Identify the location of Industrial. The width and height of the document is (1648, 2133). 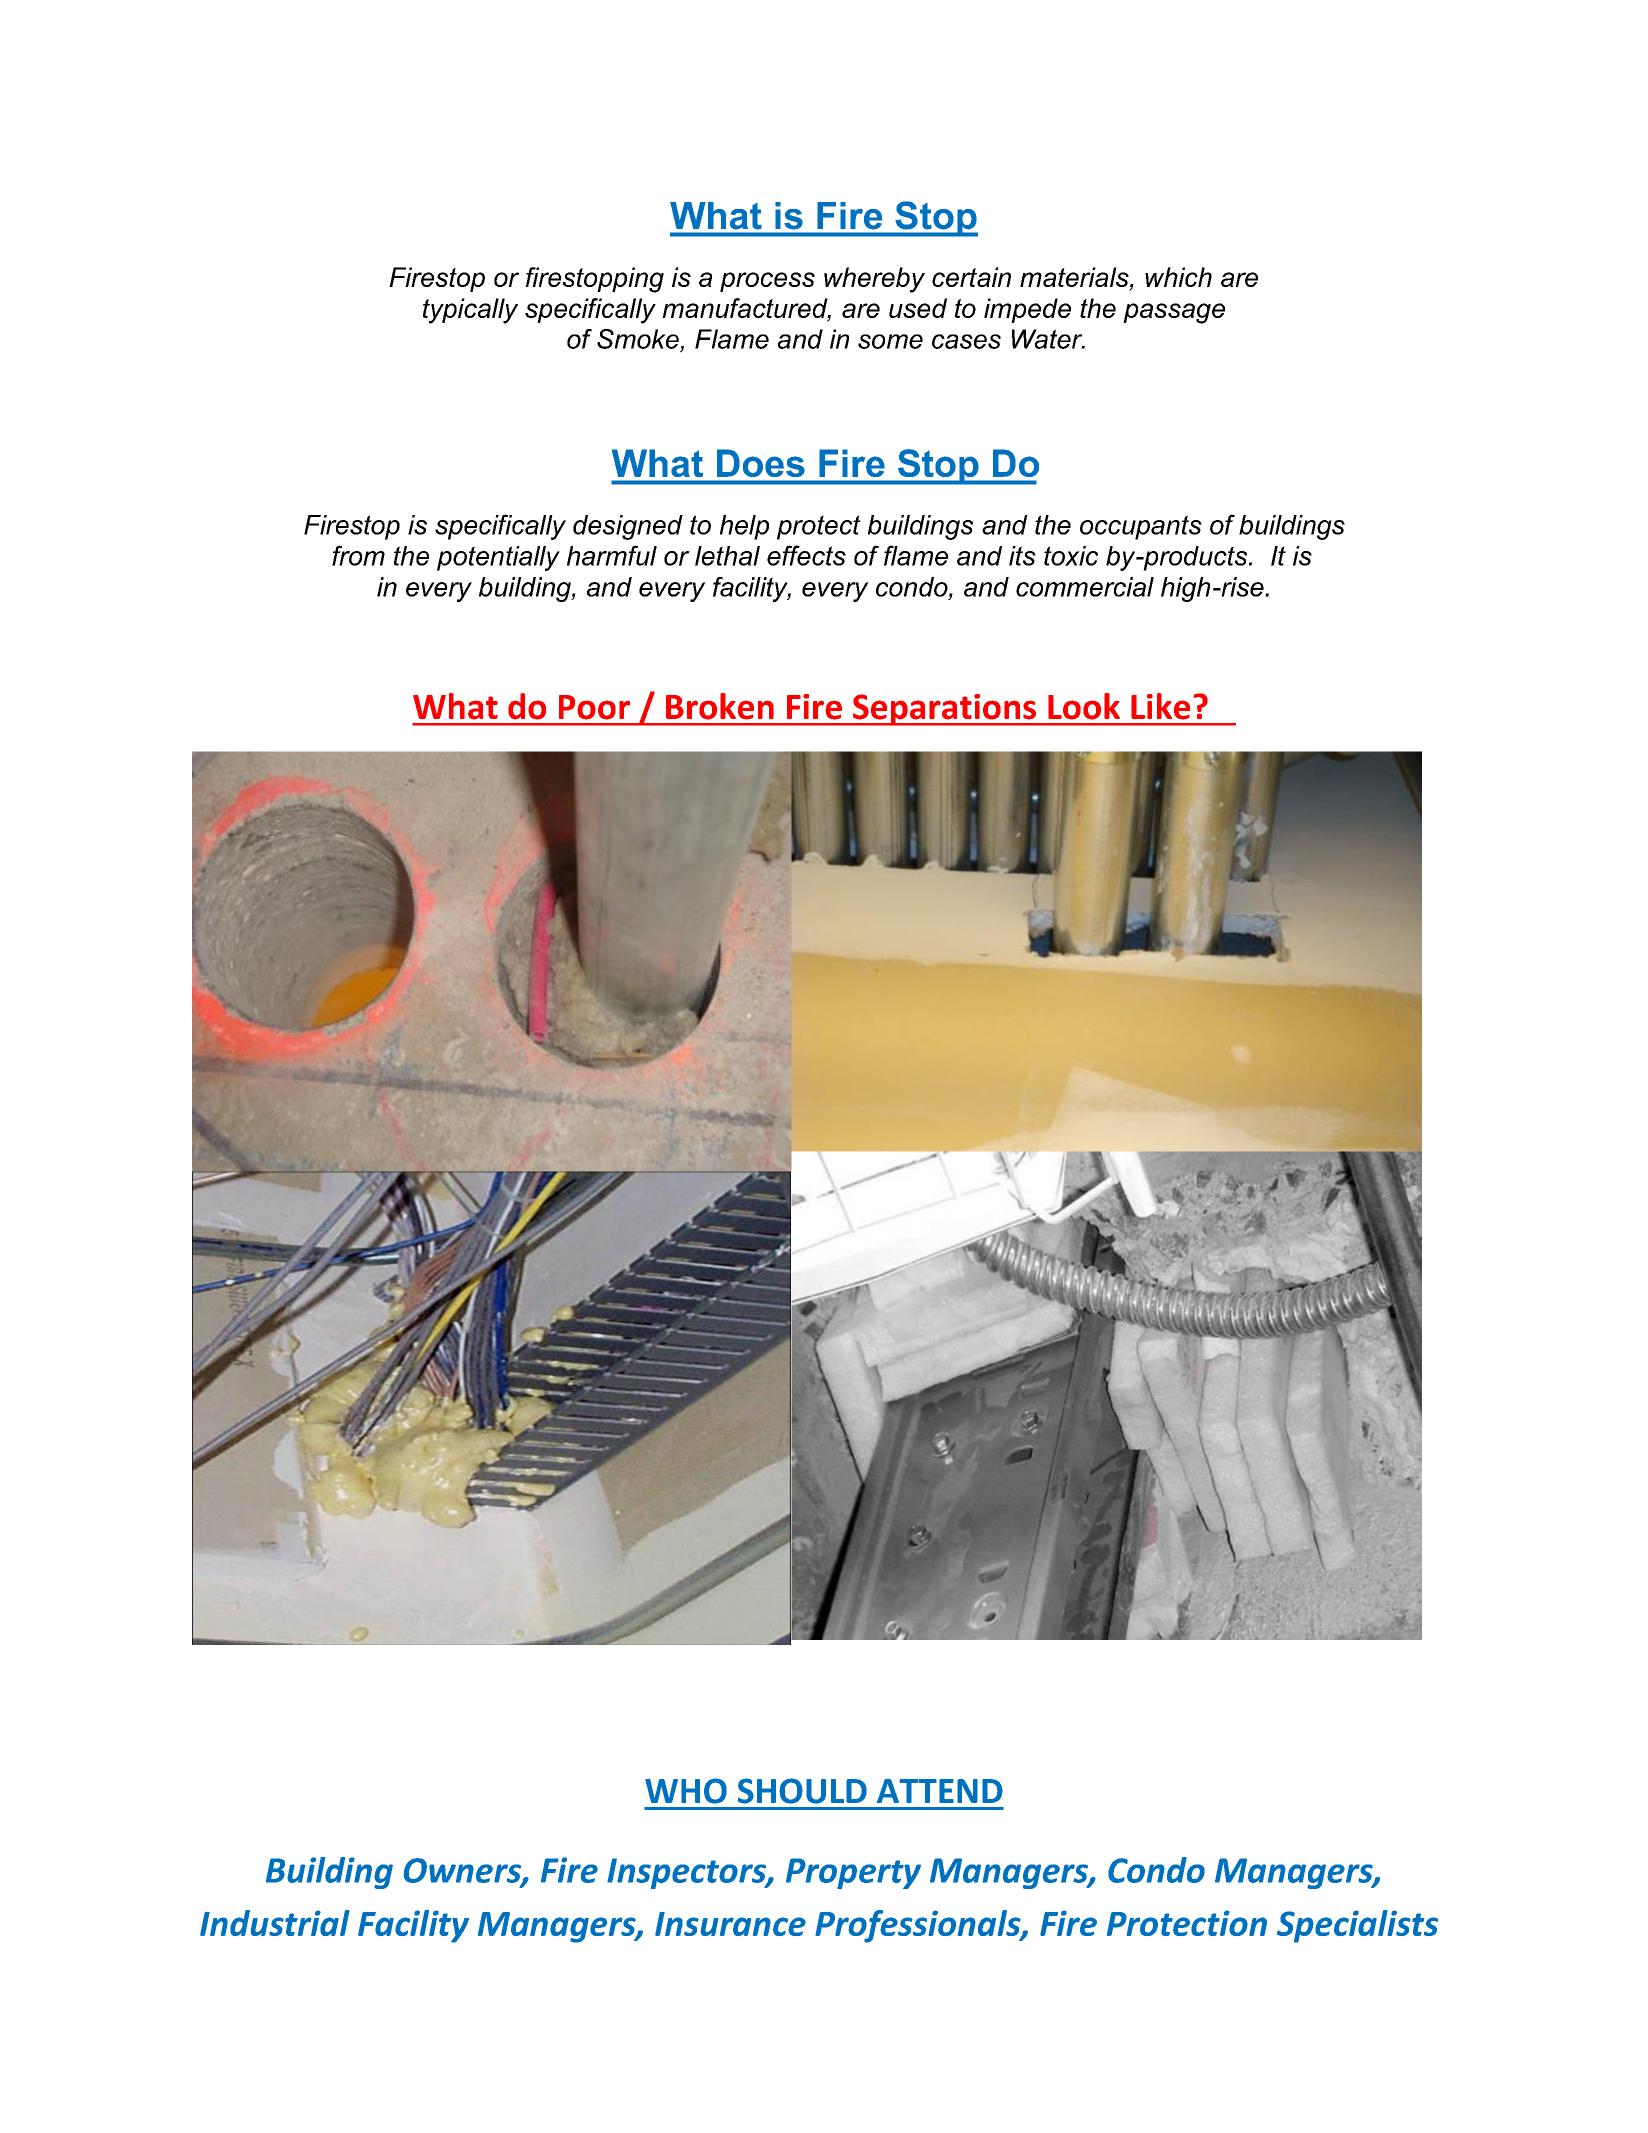
(275, 1923).
